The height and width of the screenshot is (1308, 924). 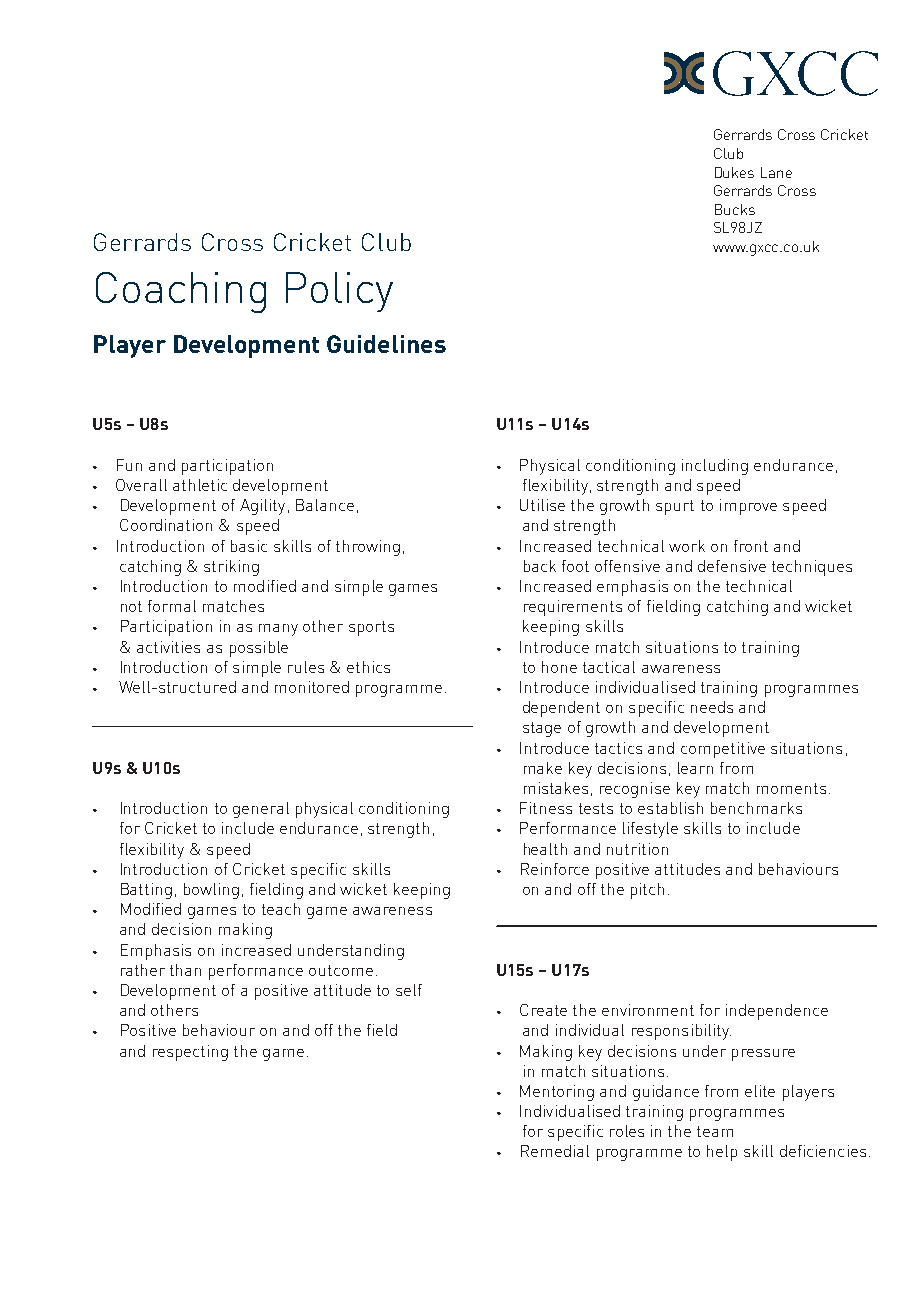 I want to click on respecting, so click(x=190, y=1053).
